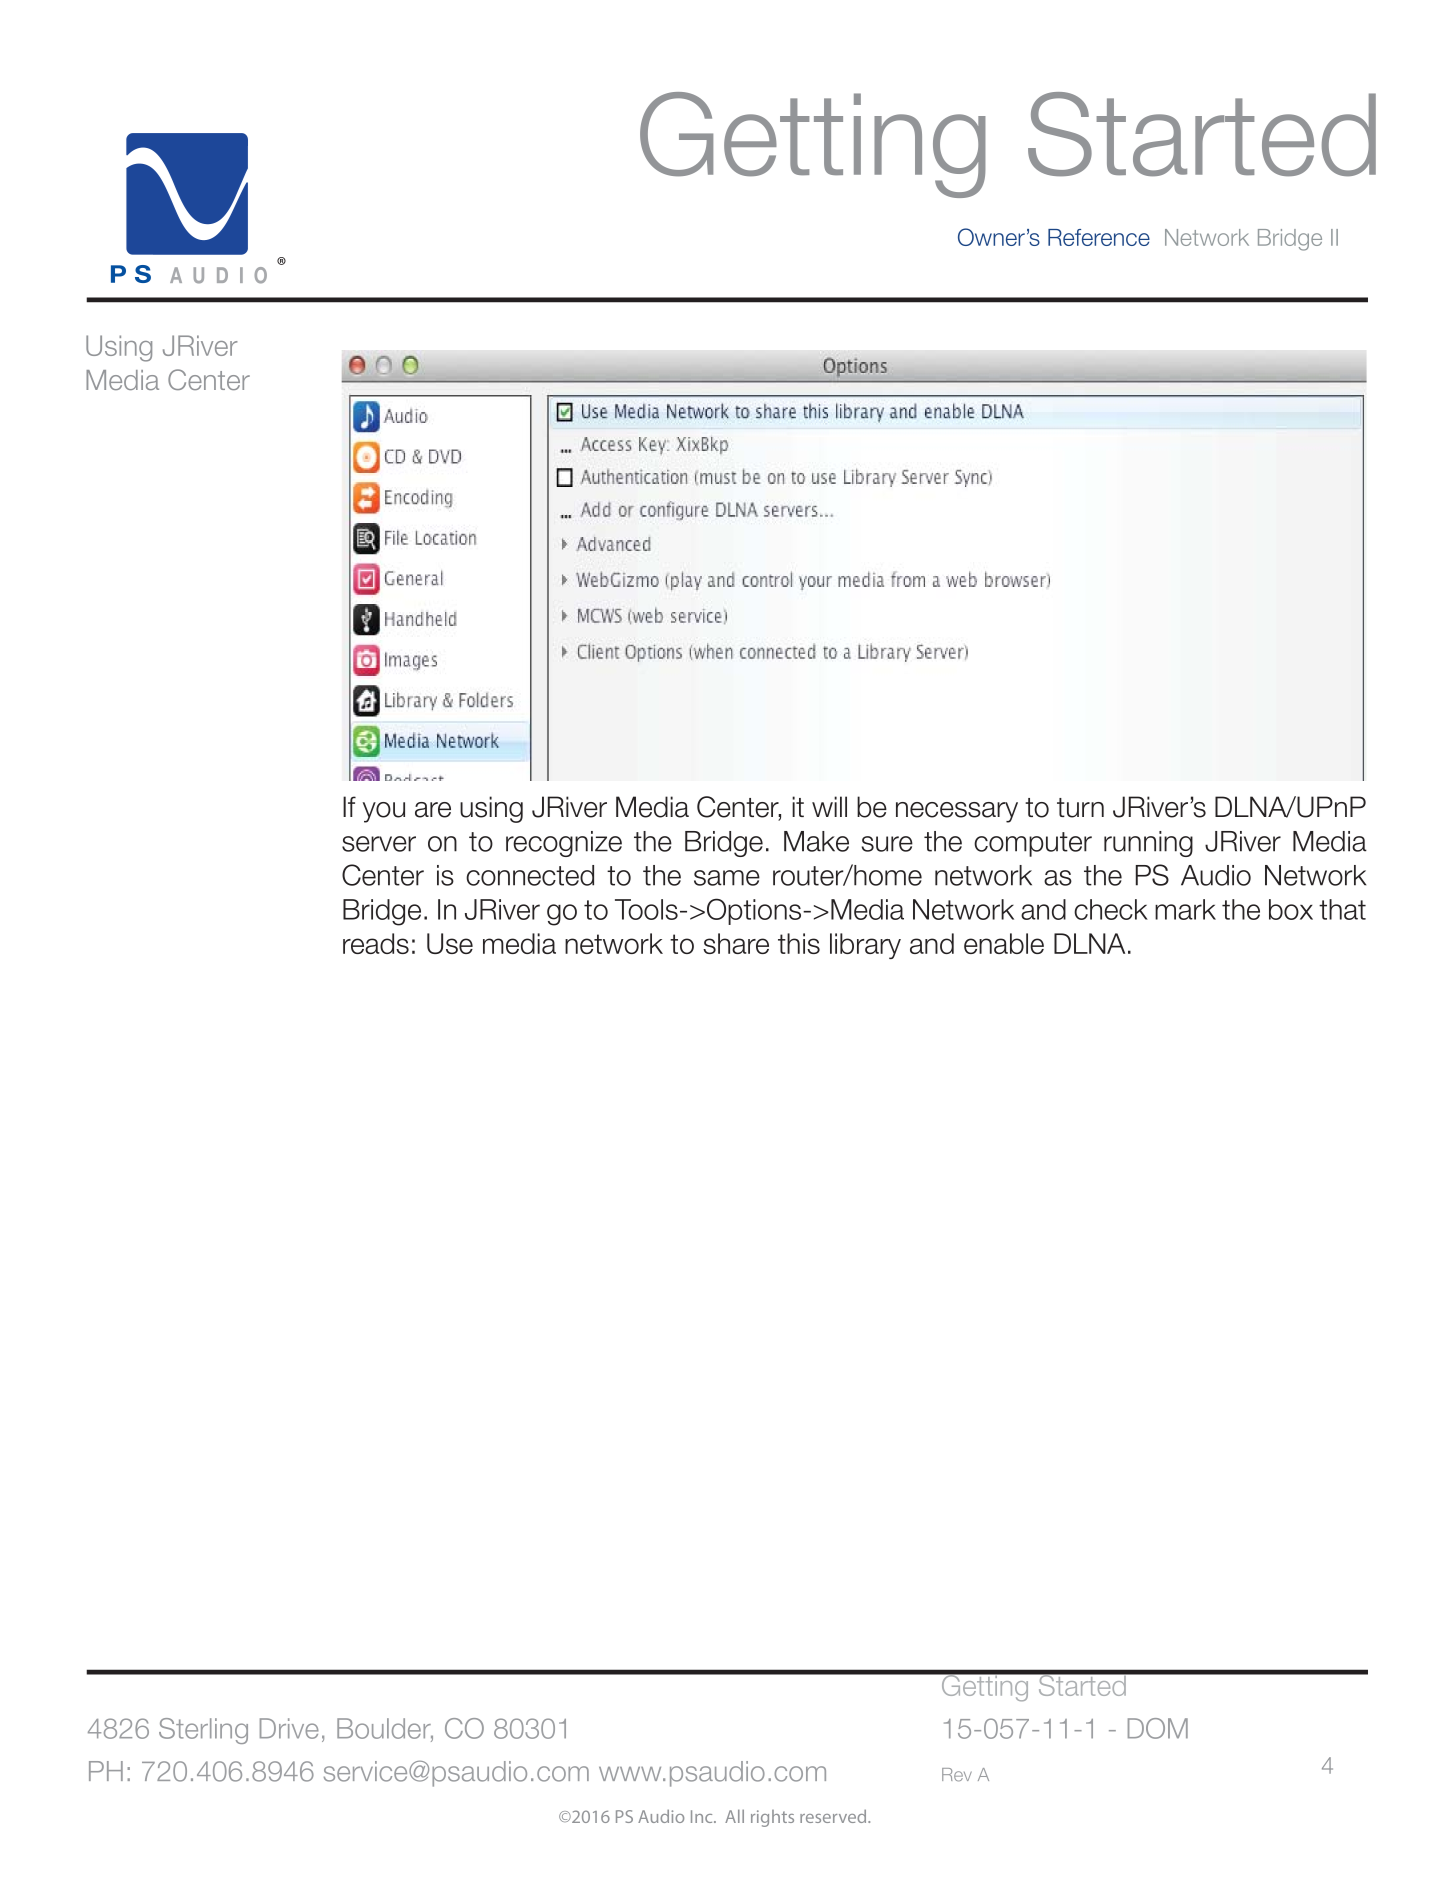 The height and width of the screenshot is (1879, 1452). Describe the element at coordinates (376, 943) in the screenshot. I see `reads` at that location.
